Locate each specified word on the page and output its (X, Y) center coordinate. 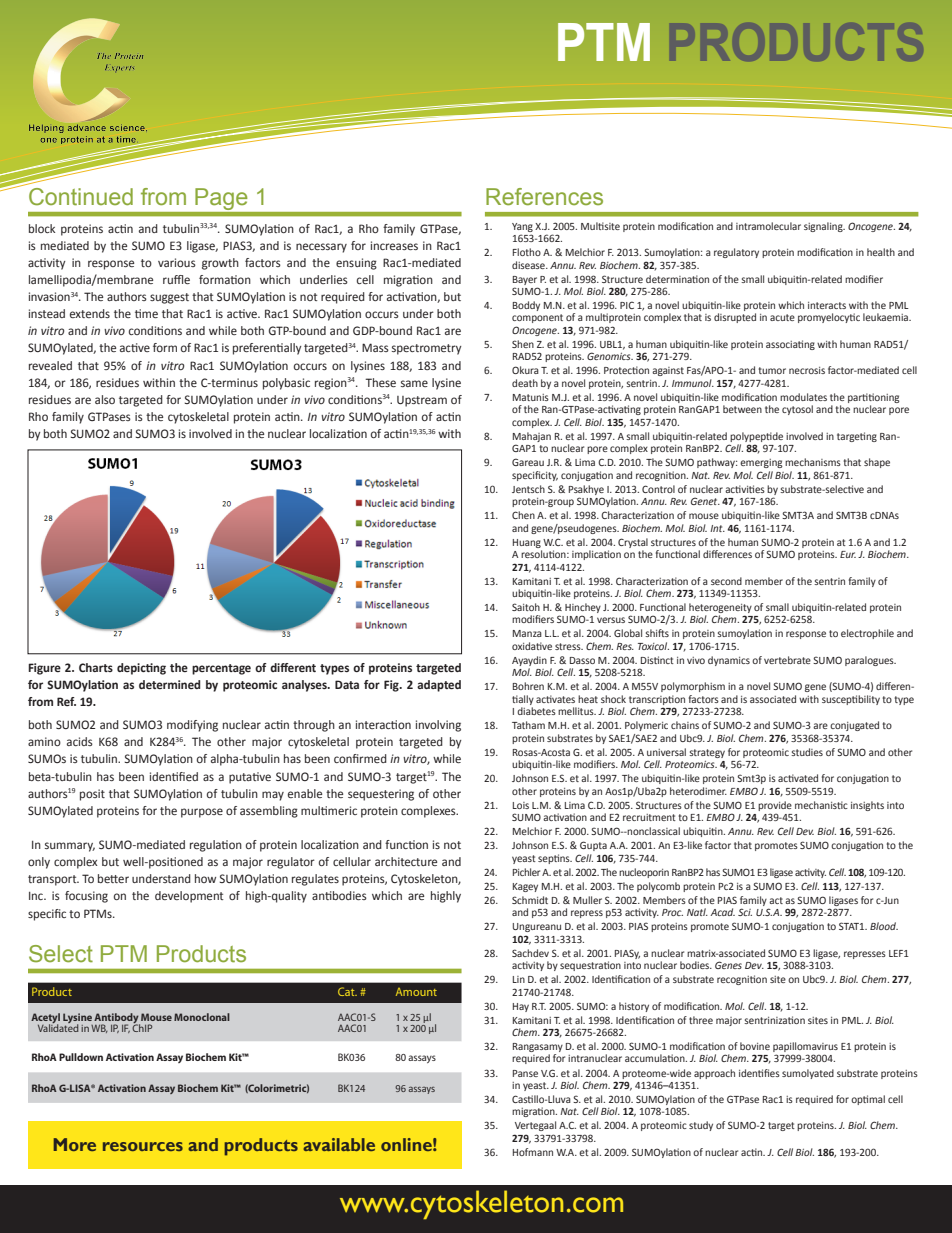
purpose (202, 813)
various (177, 262)
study (701, 1126)
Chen (523, 515)
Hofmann (533, 1152)
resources (143, 1146)
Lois (521, 805)
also (105, 399)
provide (775, 806)
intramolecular (768, 226)
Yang (522, 227)
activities (745, 489)
